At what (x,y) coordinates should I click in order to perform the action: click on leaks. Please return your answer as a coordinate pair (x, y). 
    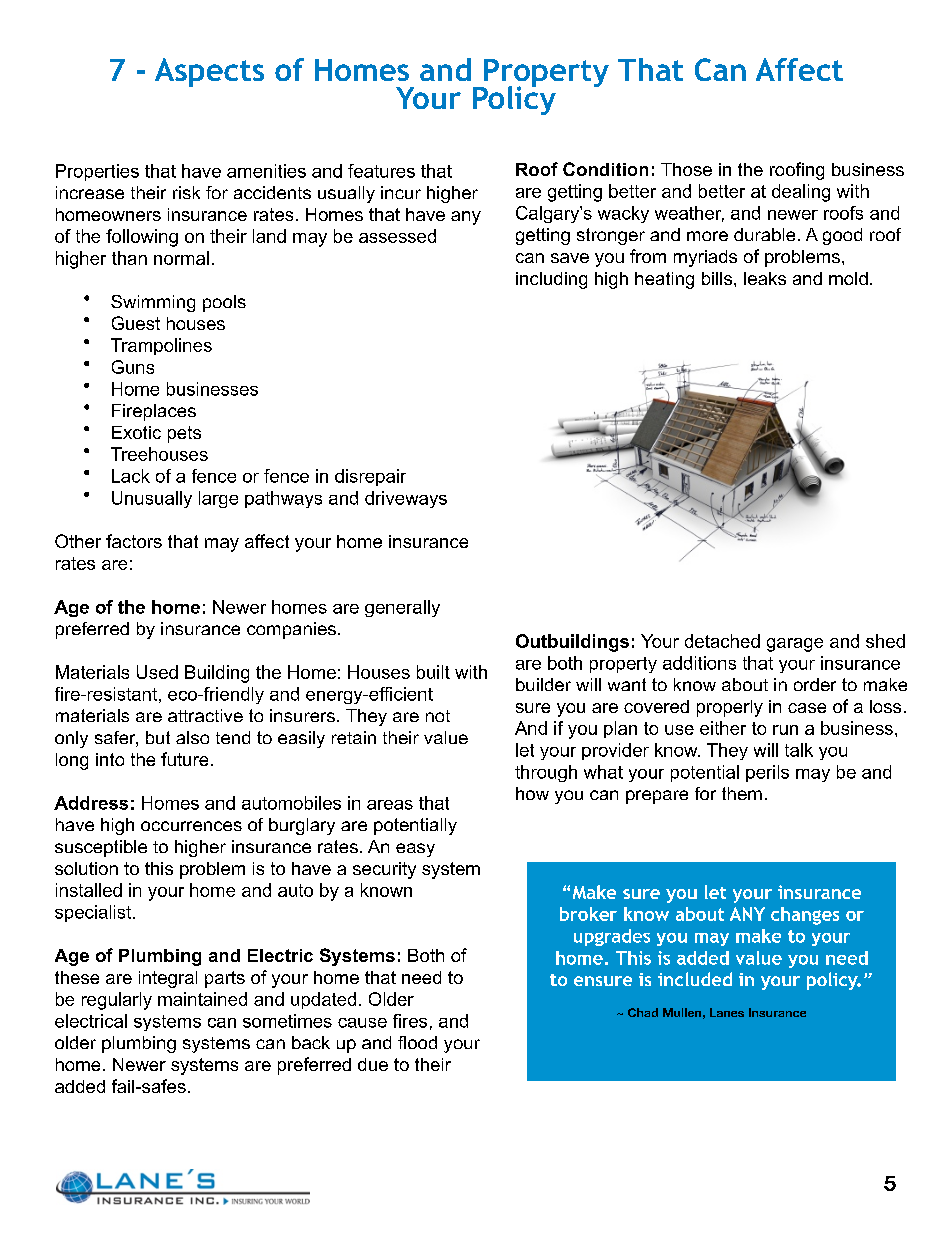
    Looking at the image, I should click on (765, 278).
